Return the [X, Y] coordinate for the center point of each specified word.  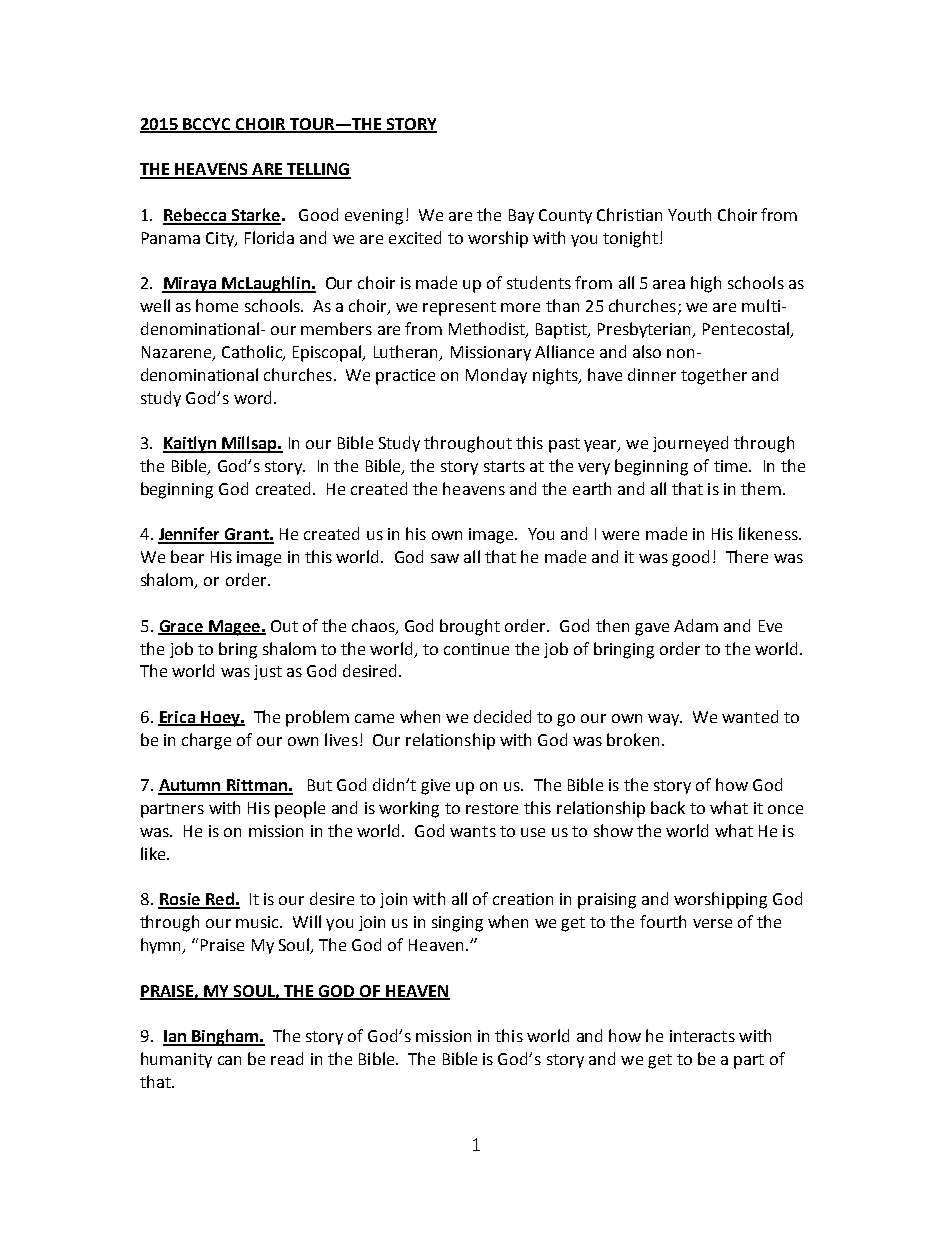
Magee [234, 628]
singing [457, 924]
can [229, 1060]
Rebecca [195, 216]
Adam [696, 625]
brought [470, 627]
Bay [521, 216]
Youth [689, 214]
